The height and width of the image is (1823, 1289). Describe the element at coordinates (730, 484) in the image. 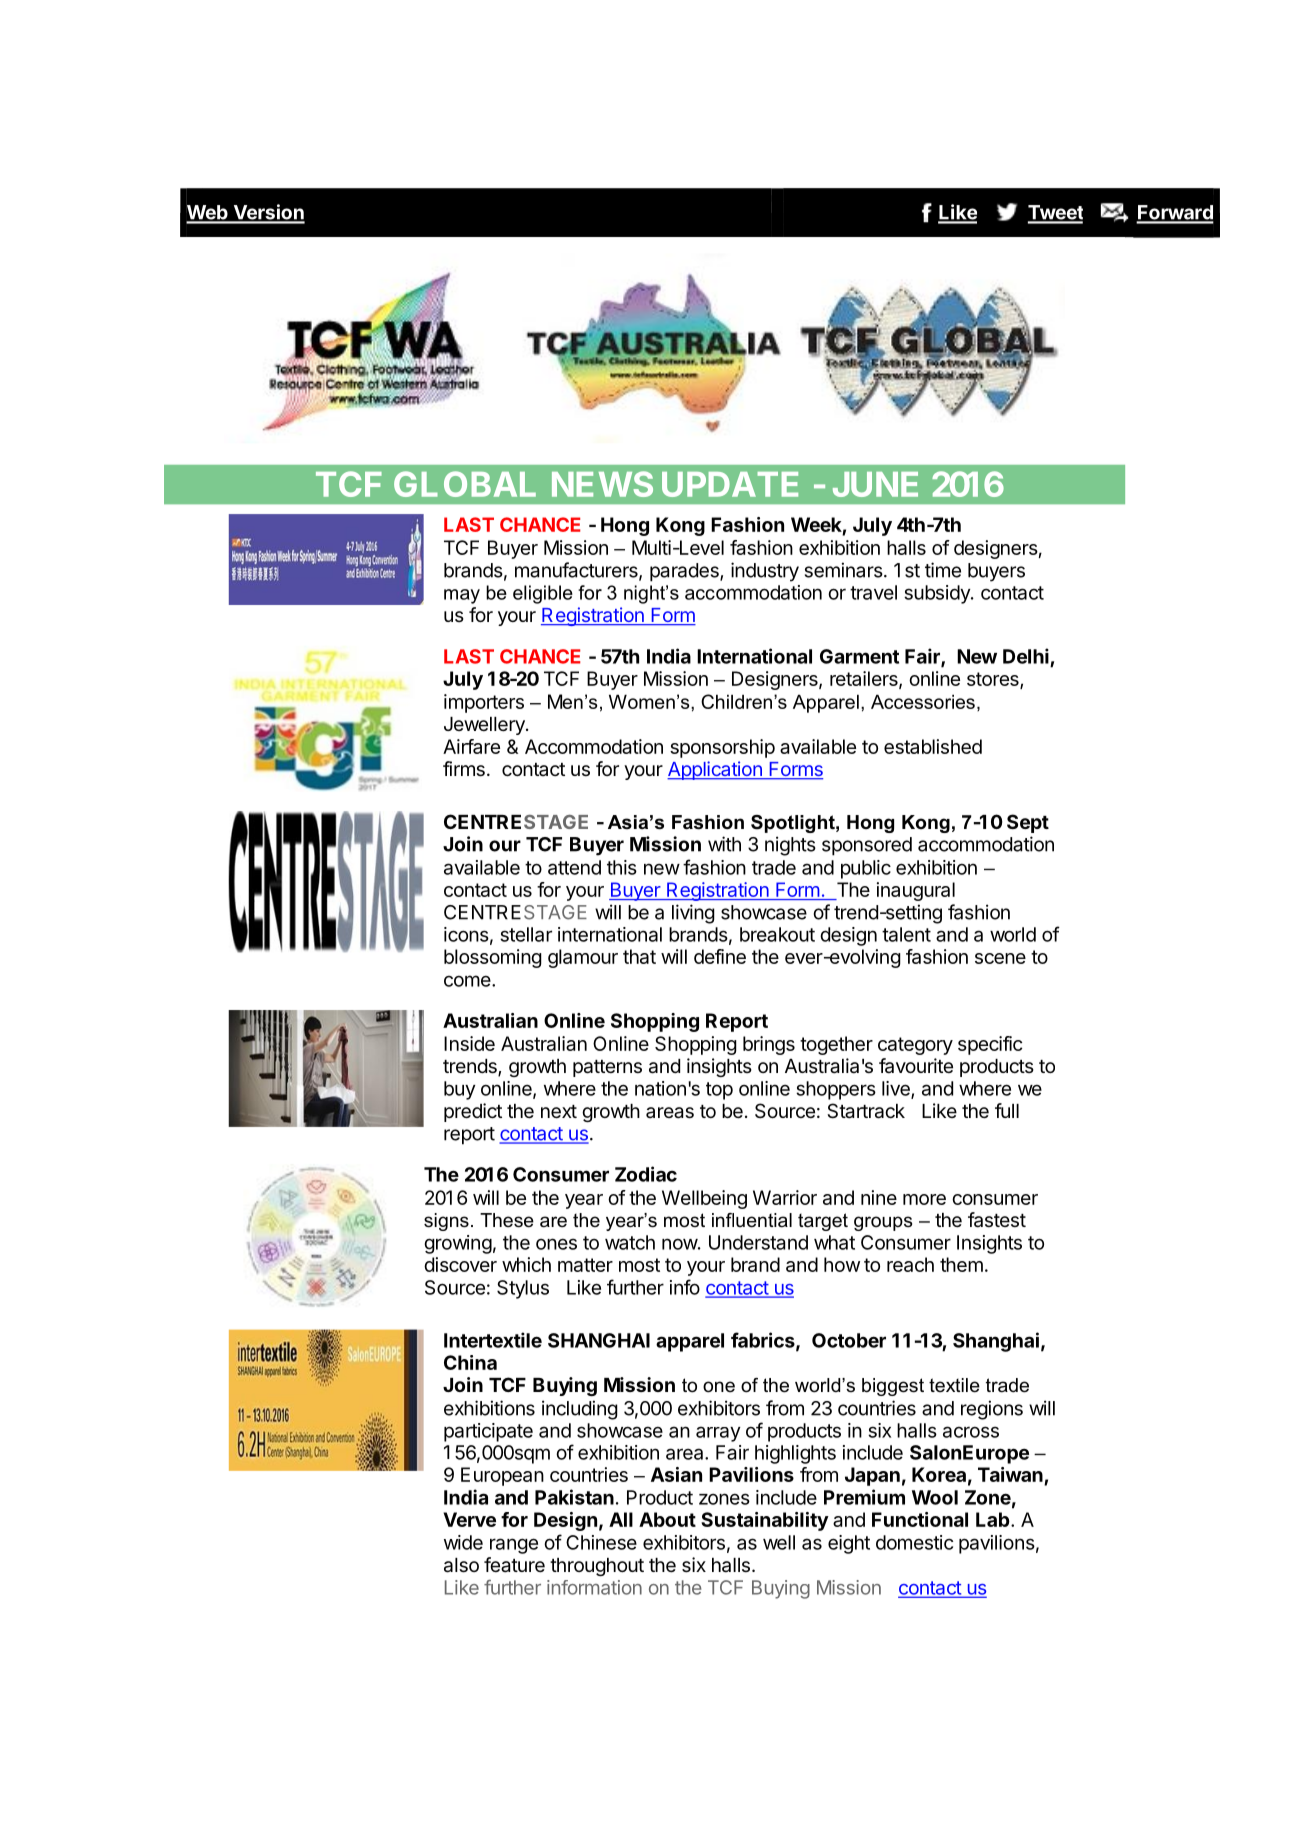

I see `UPDATE` at that location.
